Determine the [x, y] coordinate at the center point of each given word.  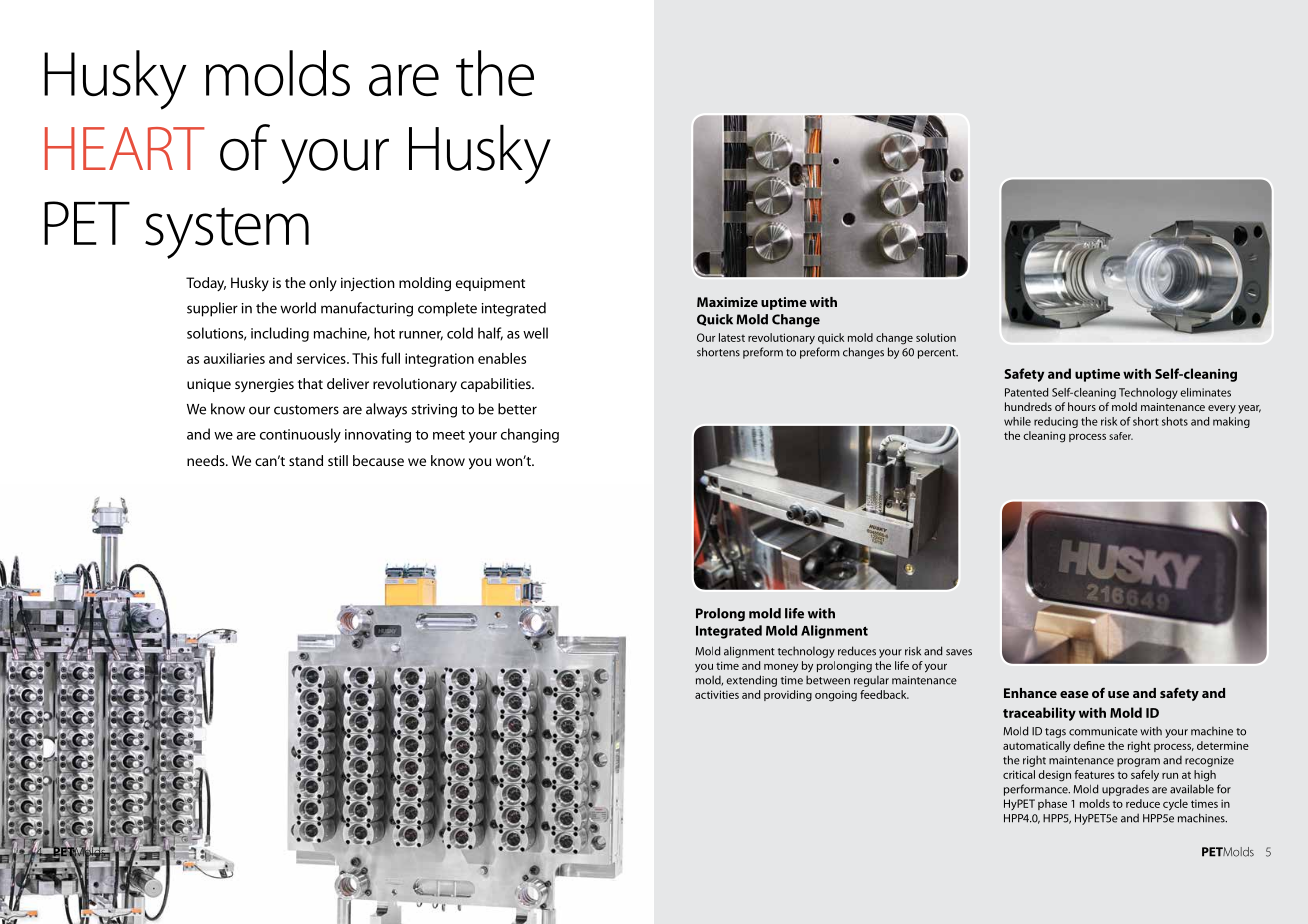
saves [959, 652]
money [781, 668]
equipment [490, 284]
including [280, 334]
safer [1121, 436]
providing [788, 696]
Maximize [727, 302]
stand [306, 460]
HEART [125, 148]
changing [530, 435]
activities [717, 694]
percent [938, 354]
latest [732, 337]
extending [751, 681]
